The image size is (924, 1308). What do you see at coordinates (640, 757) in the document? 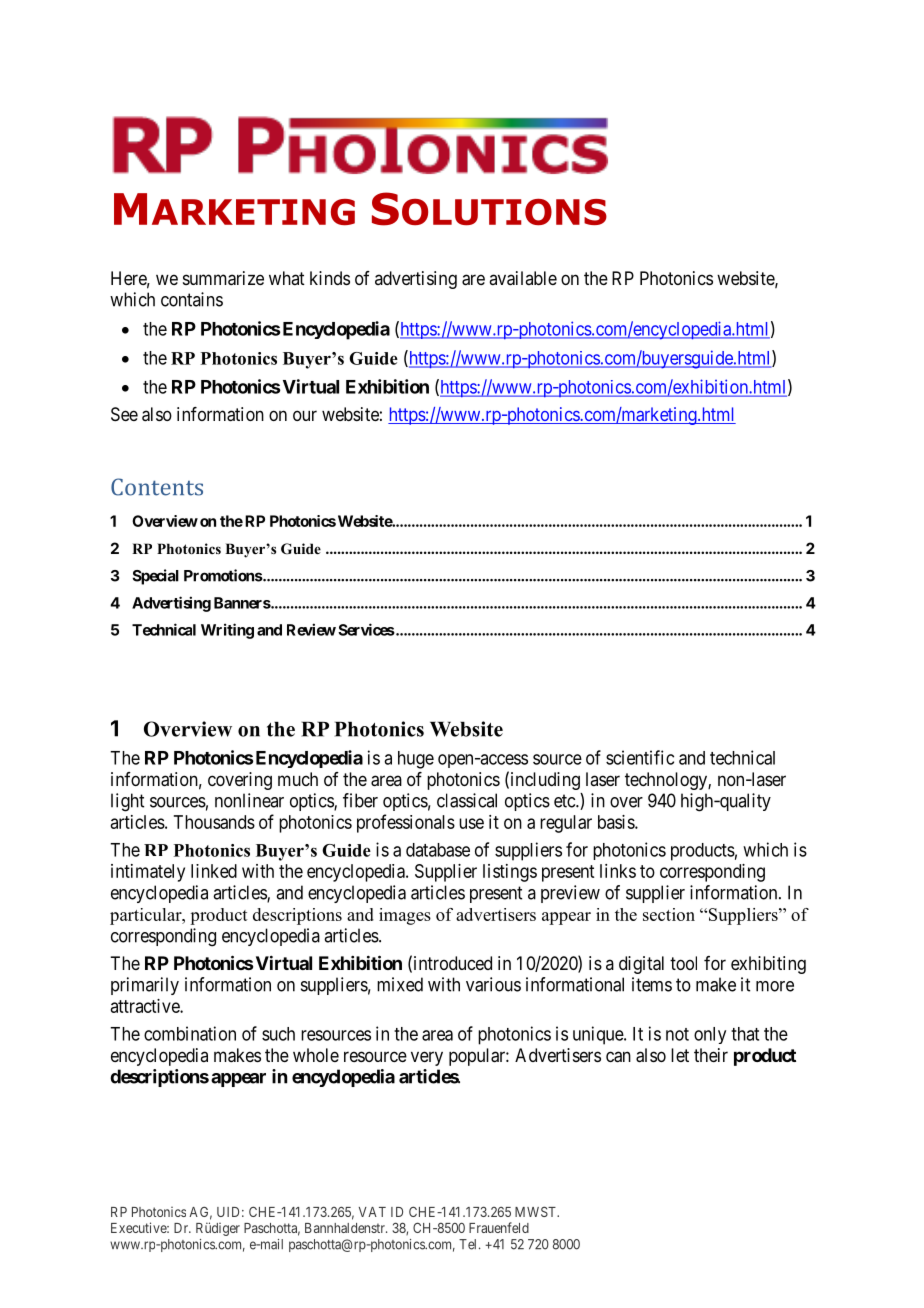
I see `scientific` at bounding box center [640, 757].
